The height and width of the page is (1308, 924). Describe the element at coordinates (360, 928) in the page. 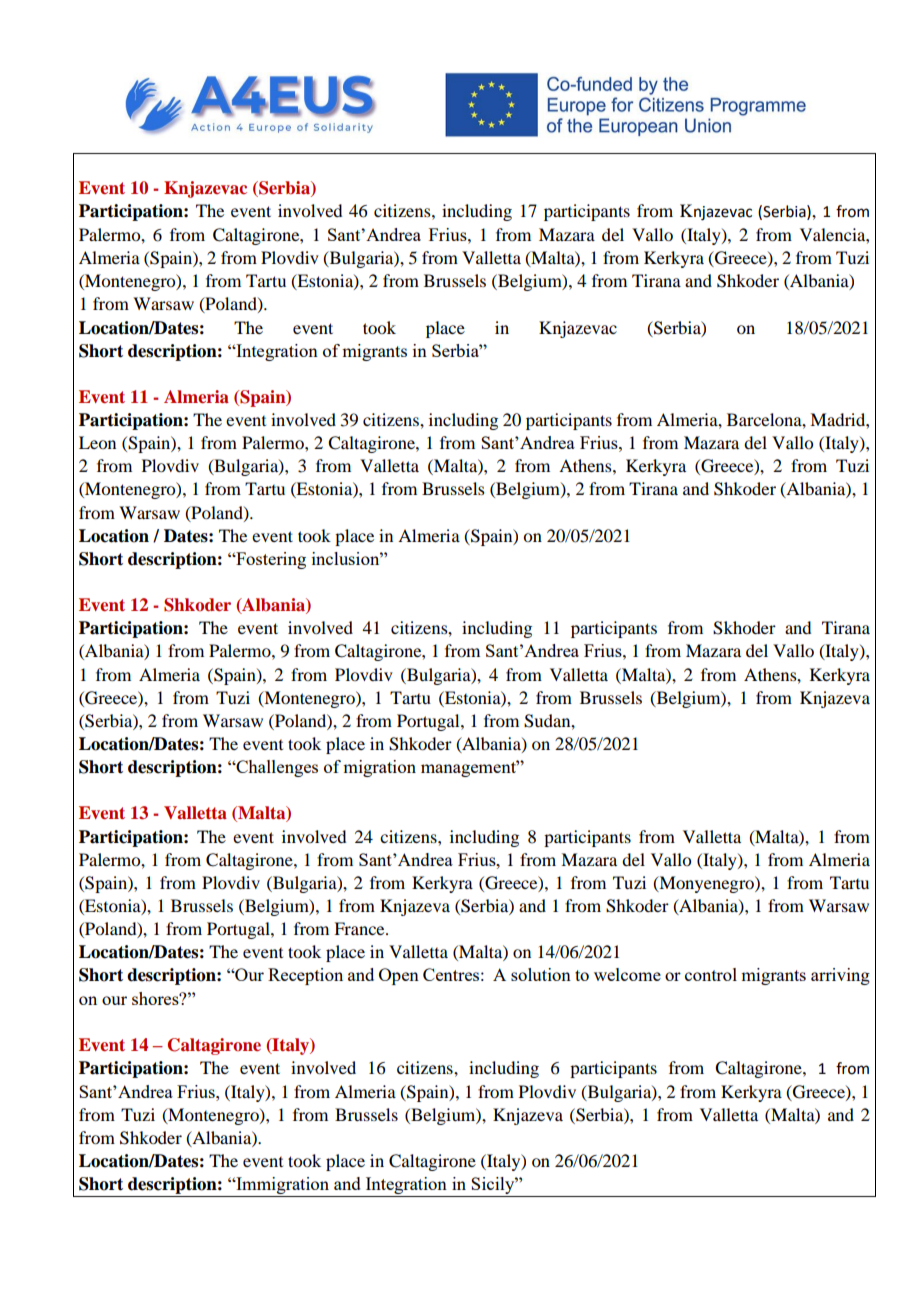

I see `France` at that location.
